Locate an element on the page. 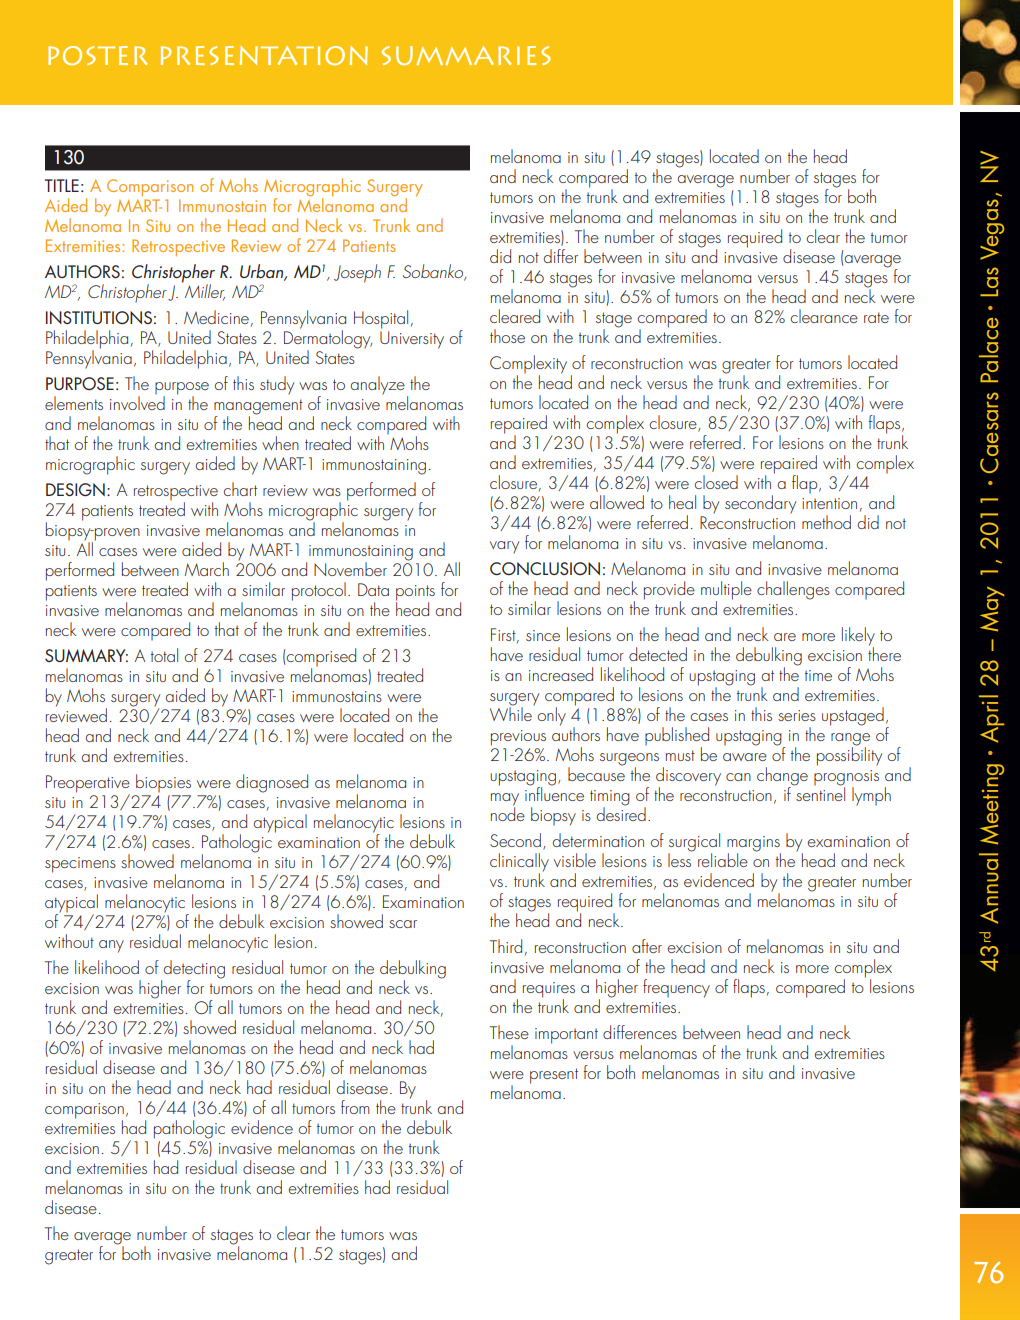 Image resolution: width=1020 pixels, height=1320 pixels. detecting is located at coordinates (194, 970).
